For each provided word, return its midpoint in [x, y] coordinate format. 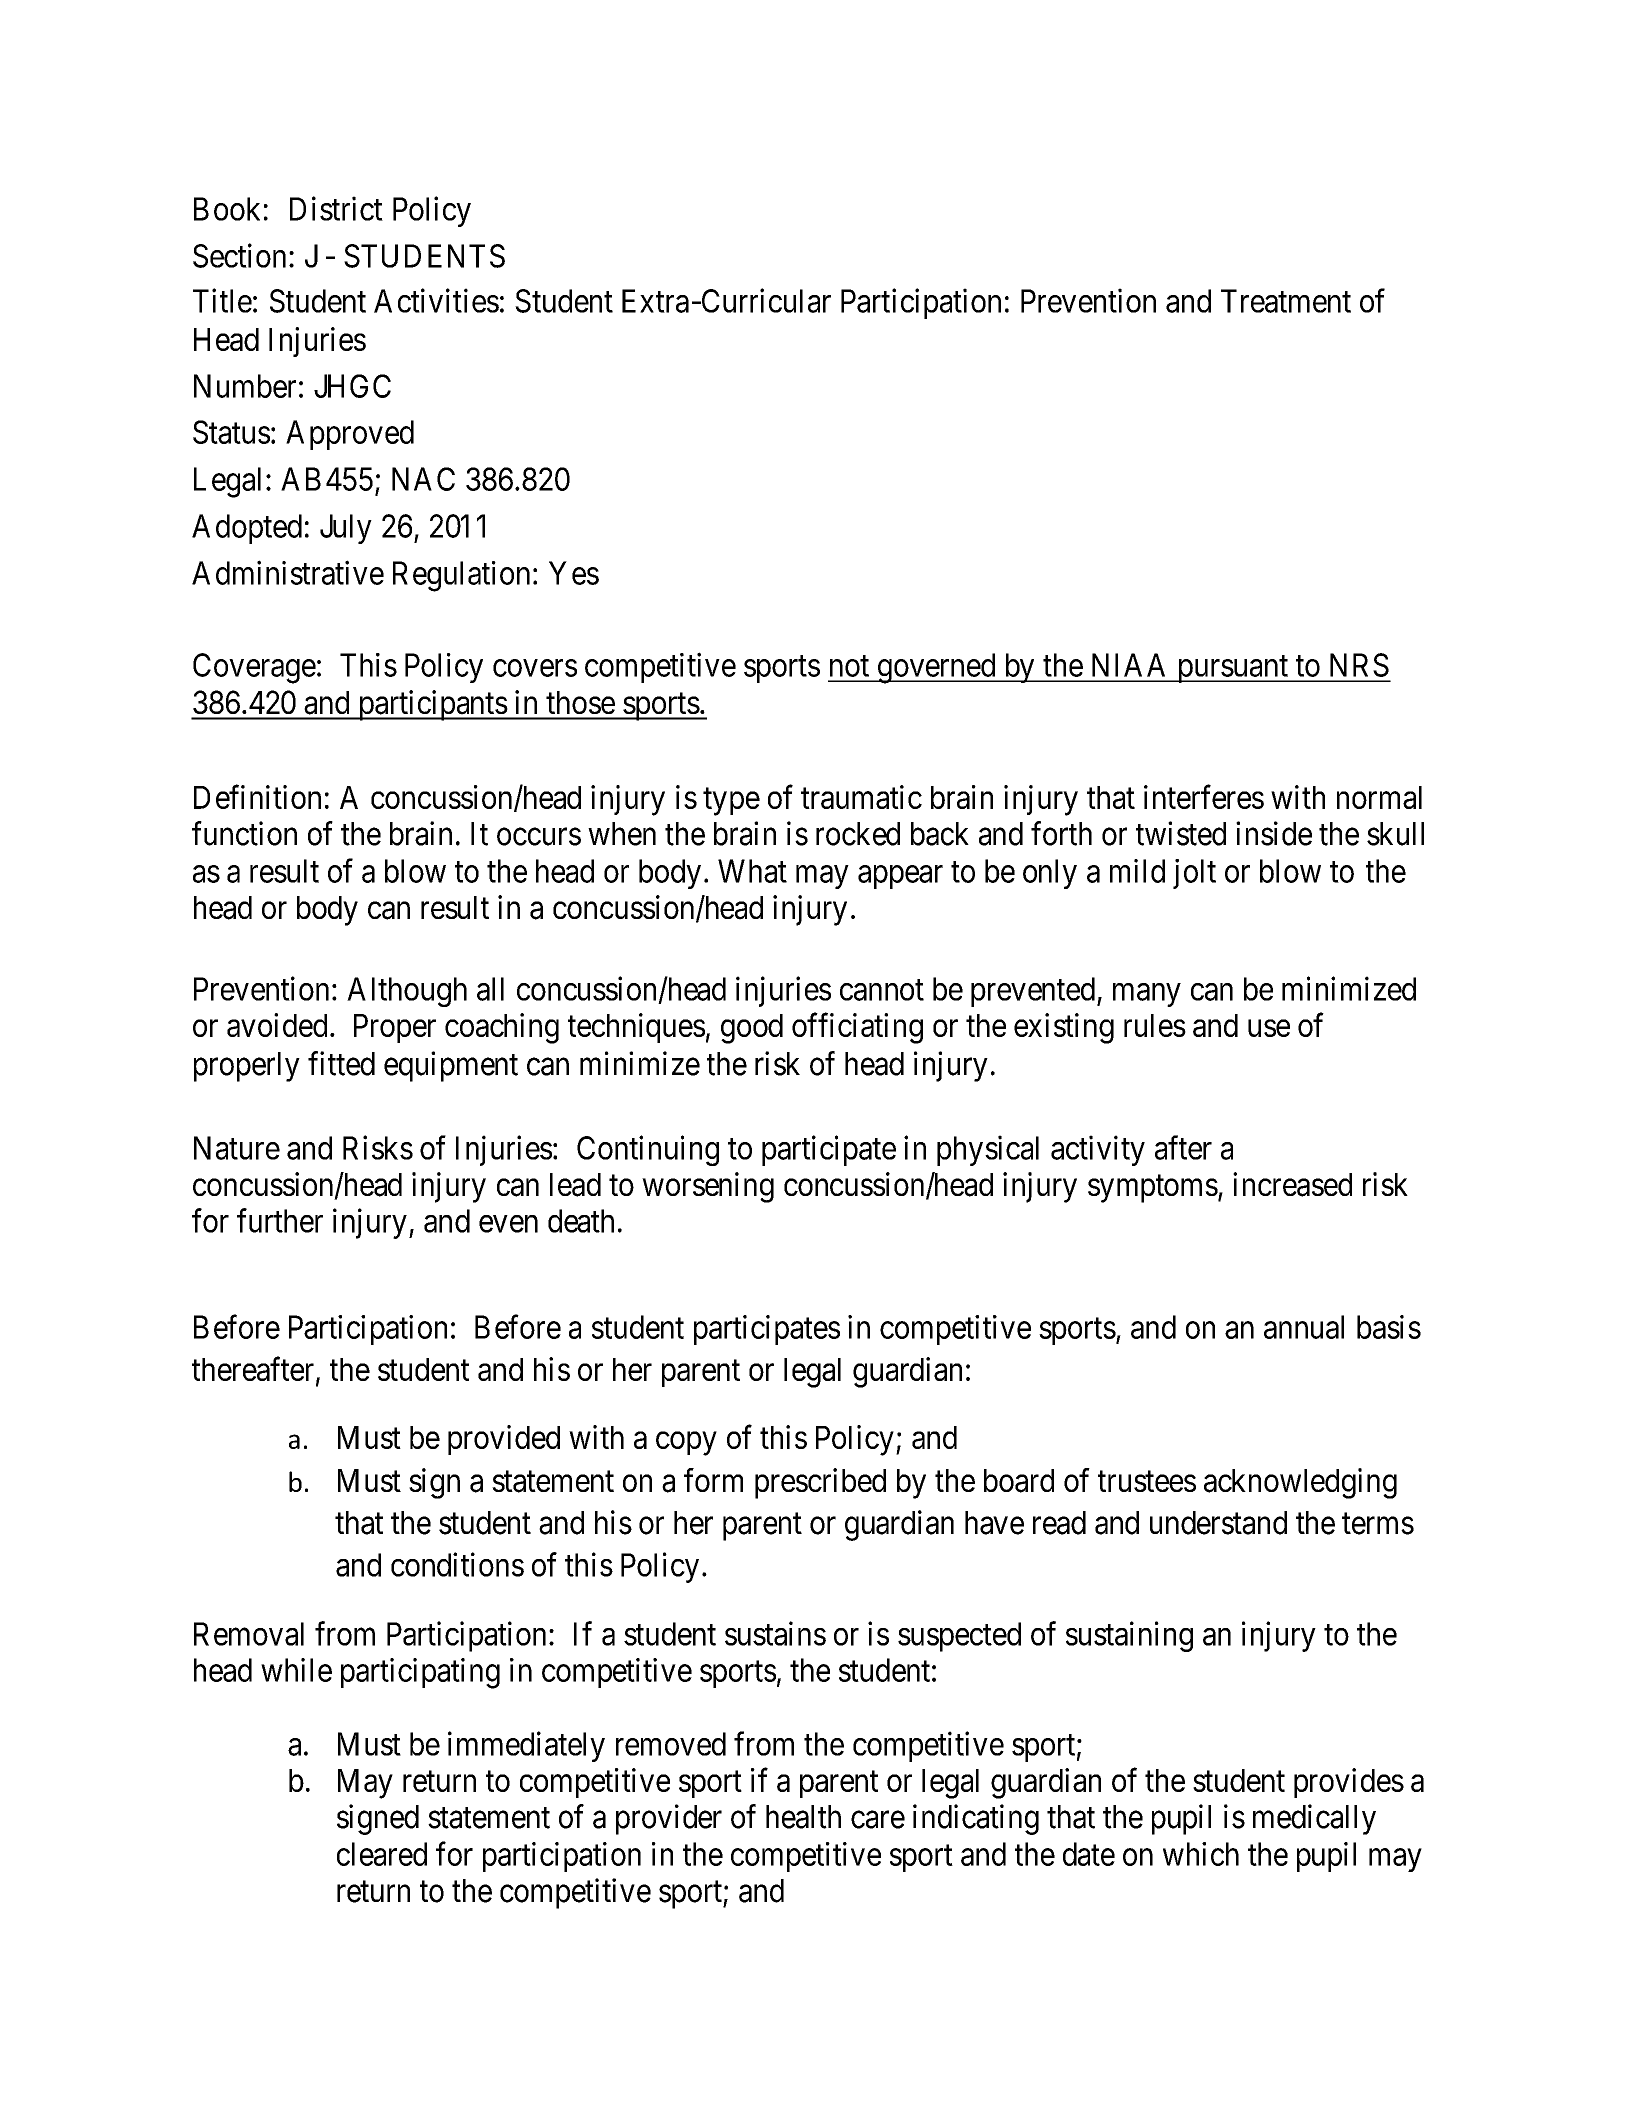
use [1269, 1028]
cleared [382, 1854]
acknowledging [1300, 1483]
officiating [857, 1028]
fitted [341, 1063]
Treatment [1286, 301]
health [803, 1817]
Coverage [254, 668]
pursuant [1233, 669]
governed [936, 668]
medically [1314, 1819]
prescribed [820, 1483]
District [336, 208]
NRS [1359, 665]
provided [504, 1440]
